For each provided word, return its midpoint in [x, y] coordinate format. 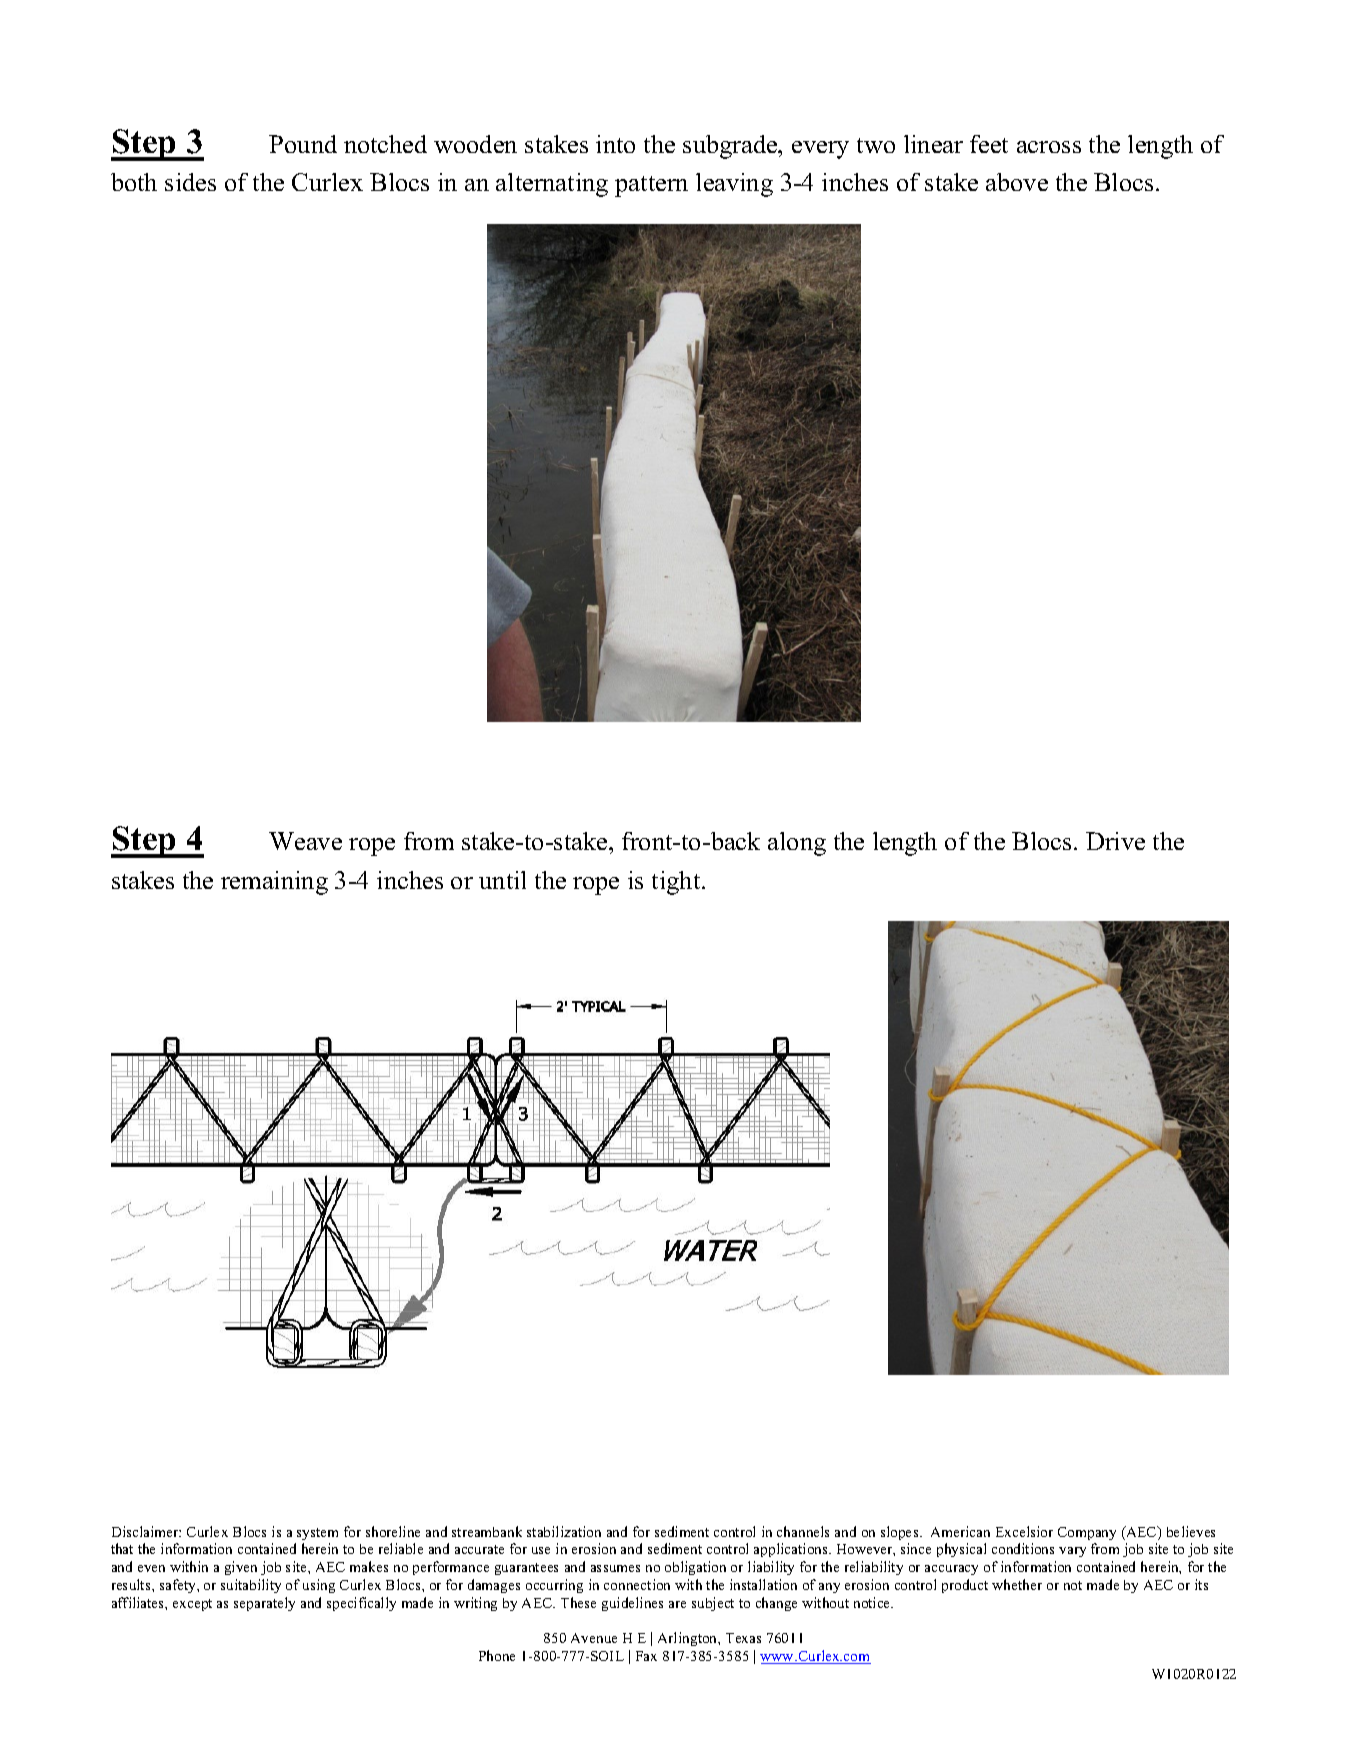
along [797, 844]
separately [264, 1604]
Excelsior [1024, 1531]
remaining [274, 883]
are [677, 1604]
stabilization [564, 1531]
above [1017, 182]
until [502, 880]
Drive [1115, 841]
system [317, 1534]
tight [677, 883]
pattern [651, 186]
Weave [305, 841]
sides [190, 182]
